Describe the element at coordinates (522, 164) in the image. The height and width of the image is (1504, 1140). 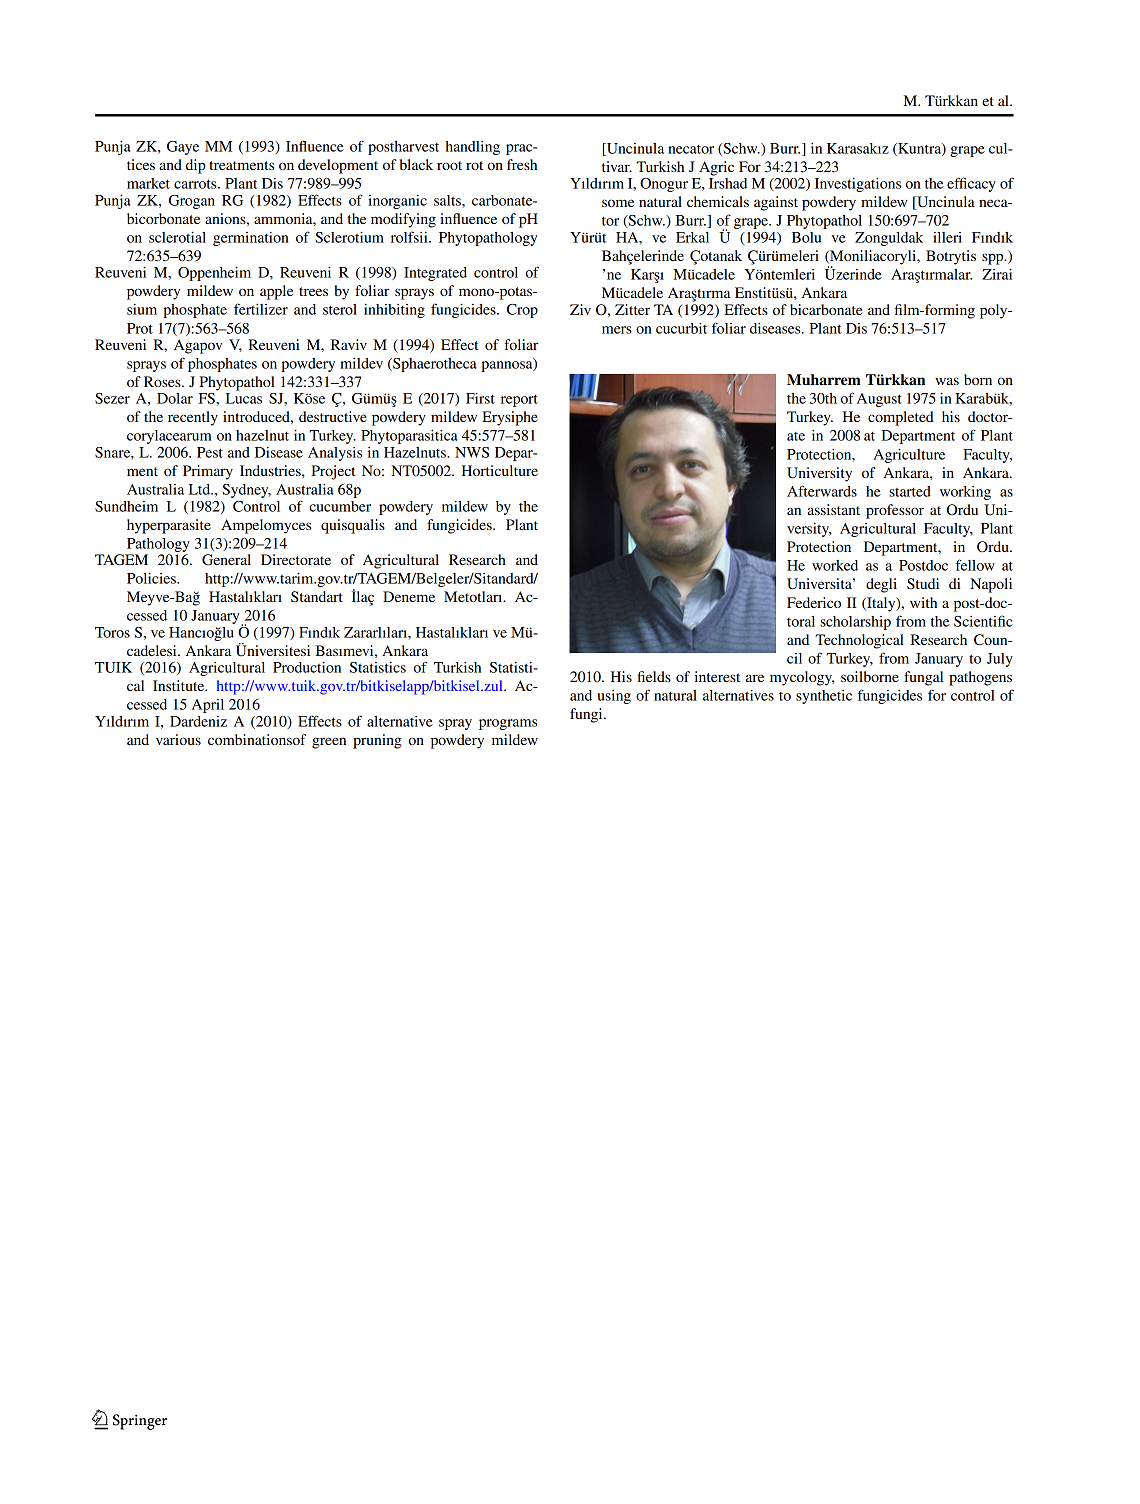
I see `fresh` at that location.
